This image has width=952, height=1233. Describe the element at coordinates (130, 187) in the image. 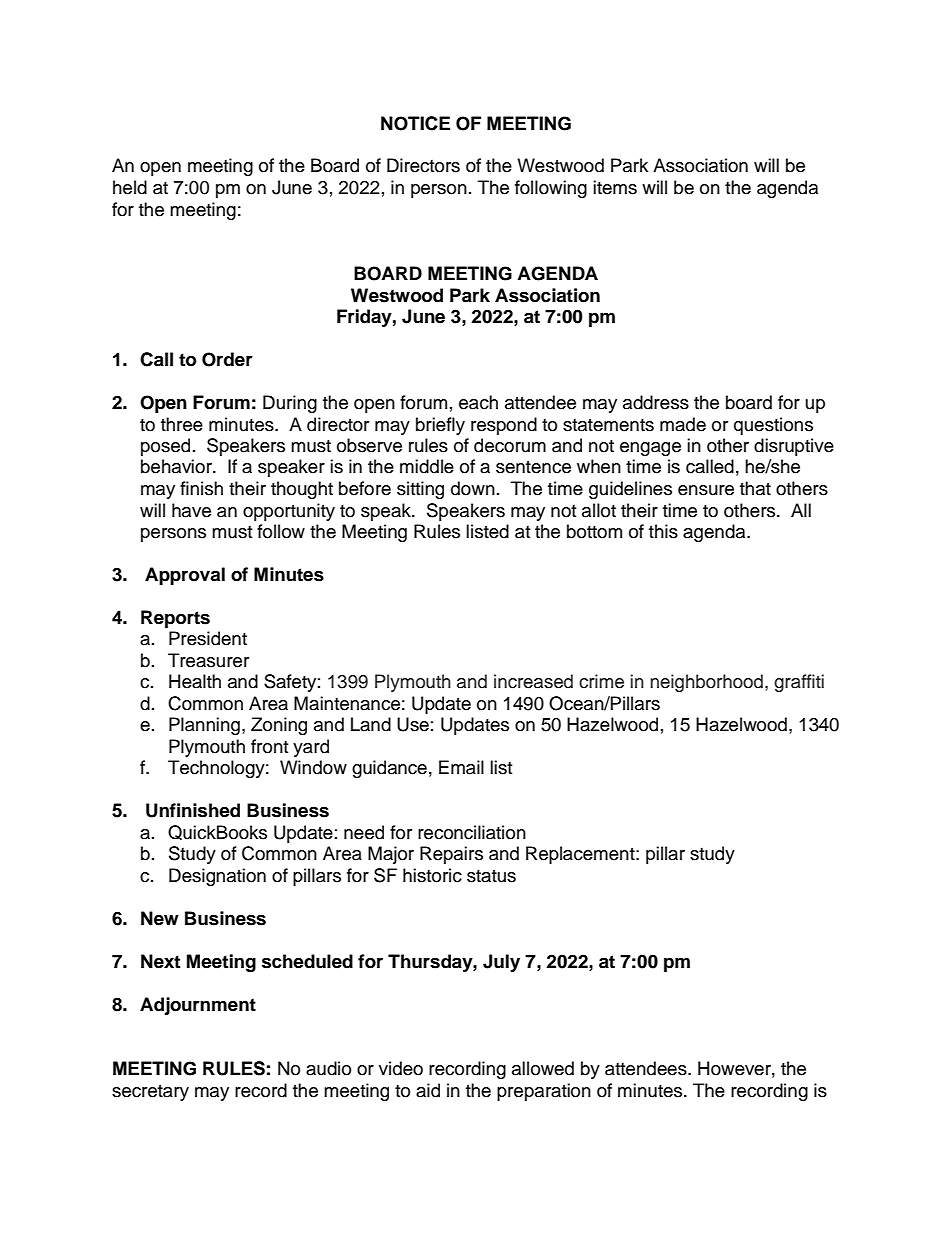

I see `held` at that location.
